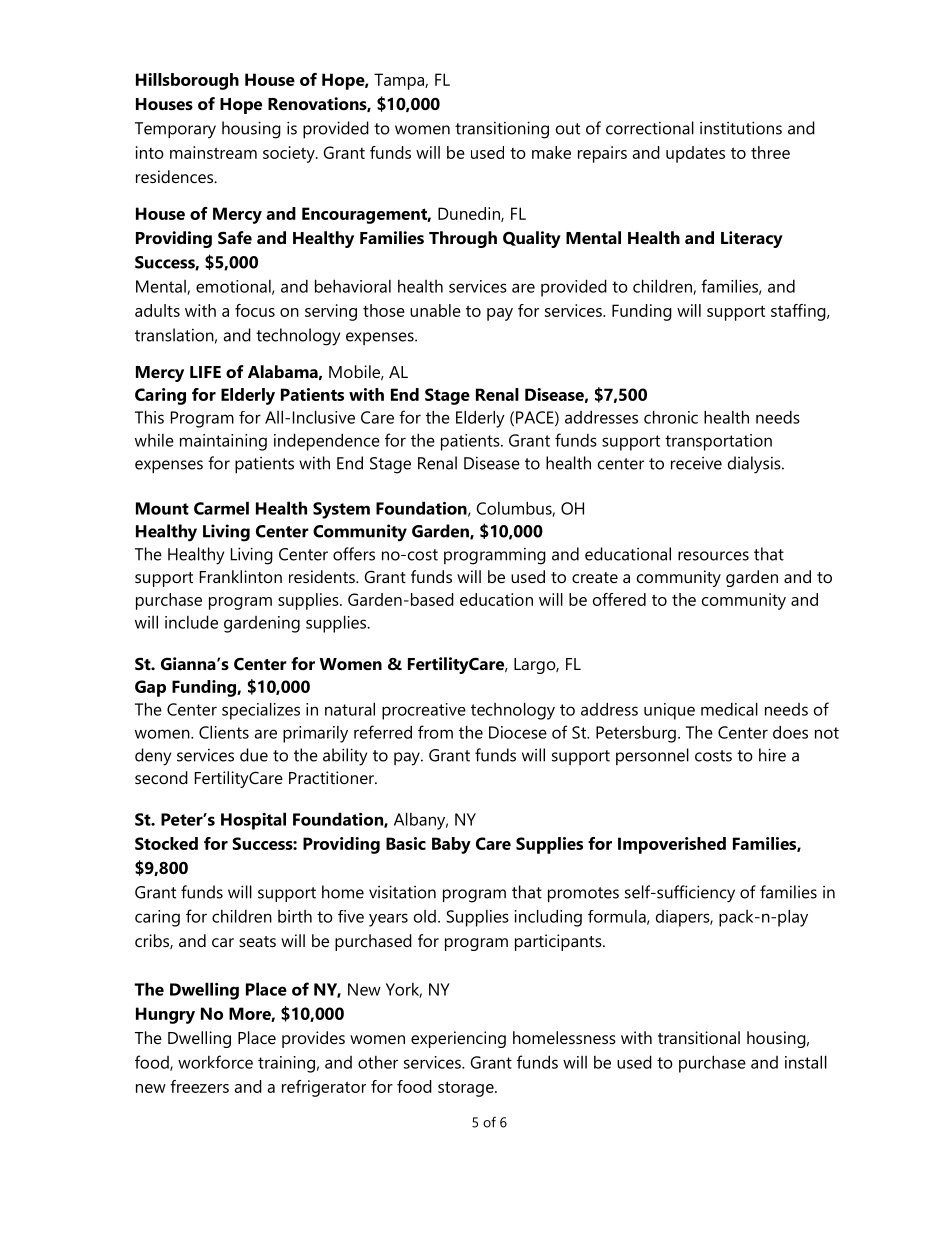 This screenshot has height=1233, width=952. Describe the element at coordinates (458, 1039) in the screenshot. I see `experiencing` at that location.
